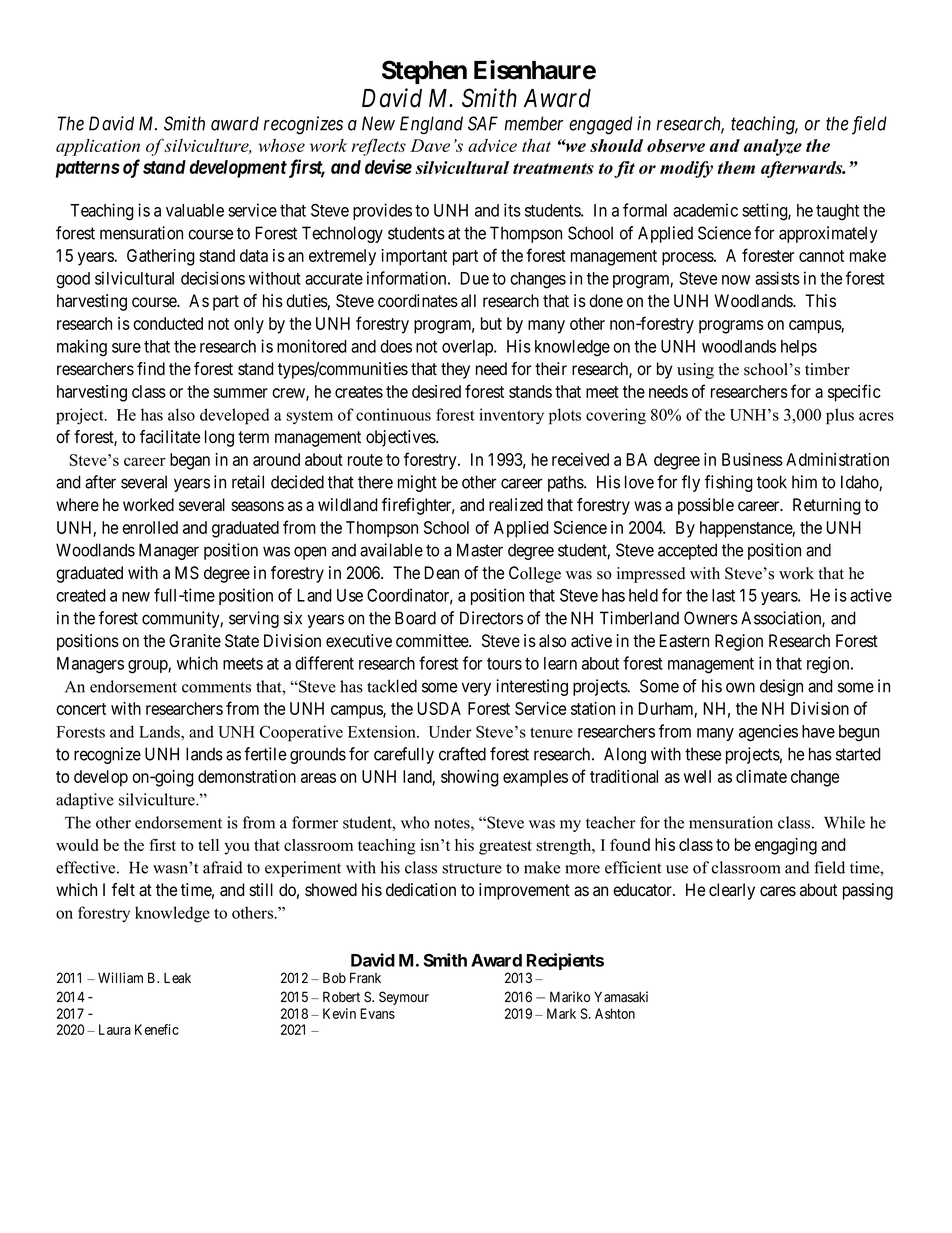  I want to click on application, so click(98, 147).
